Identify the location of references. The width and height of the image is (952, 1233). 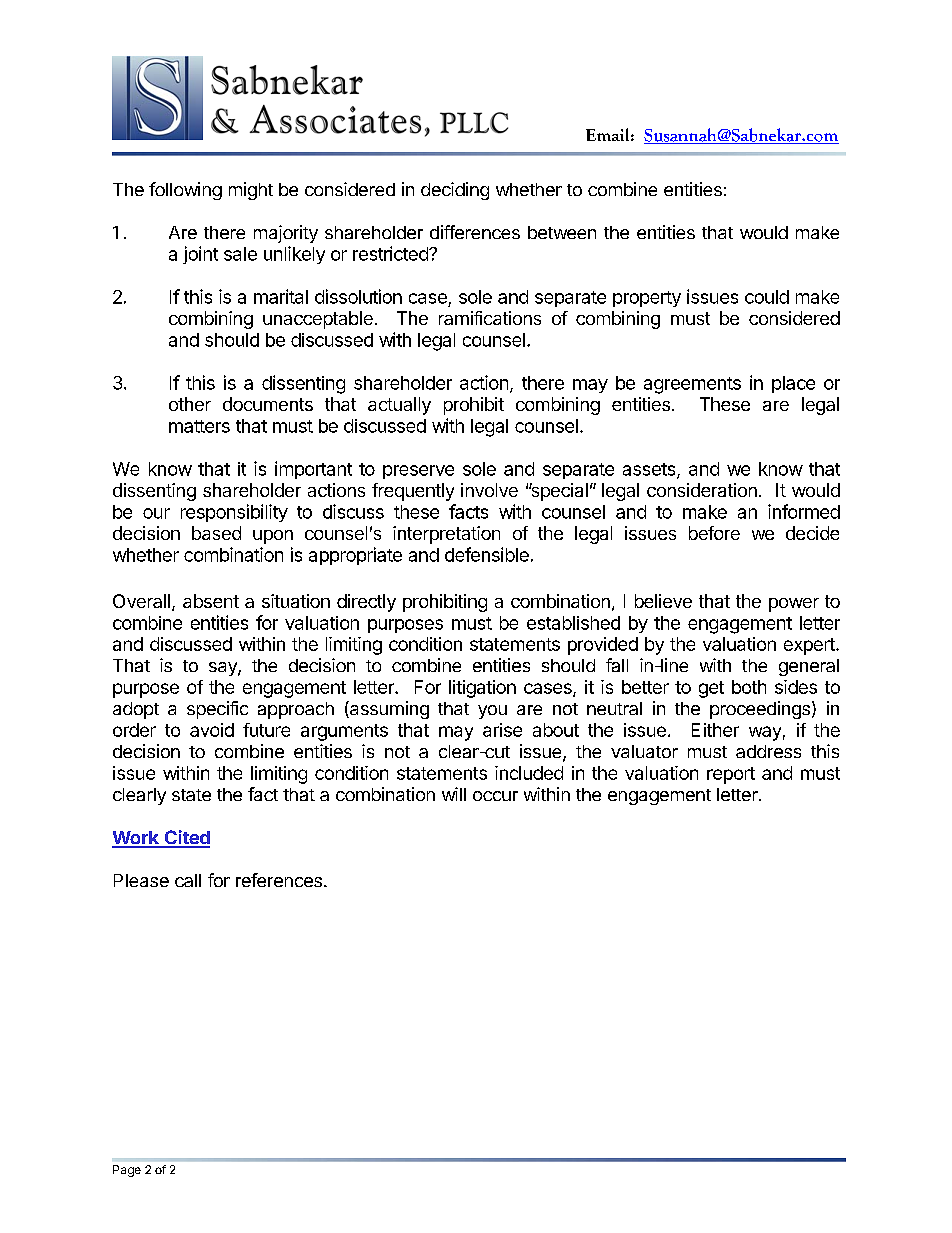
(279, 880).
